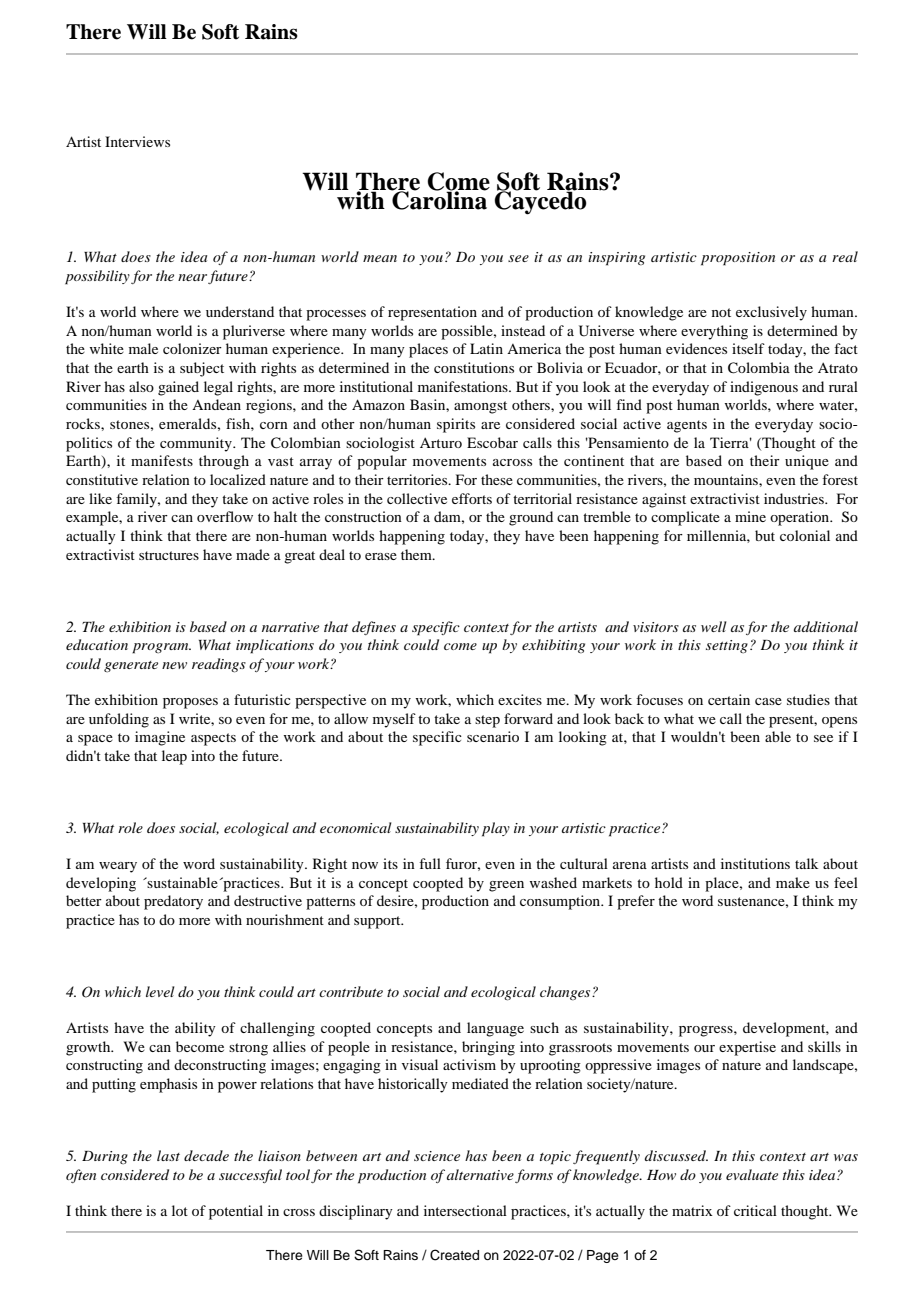  I want to click on critical, so click(755, 1210).
